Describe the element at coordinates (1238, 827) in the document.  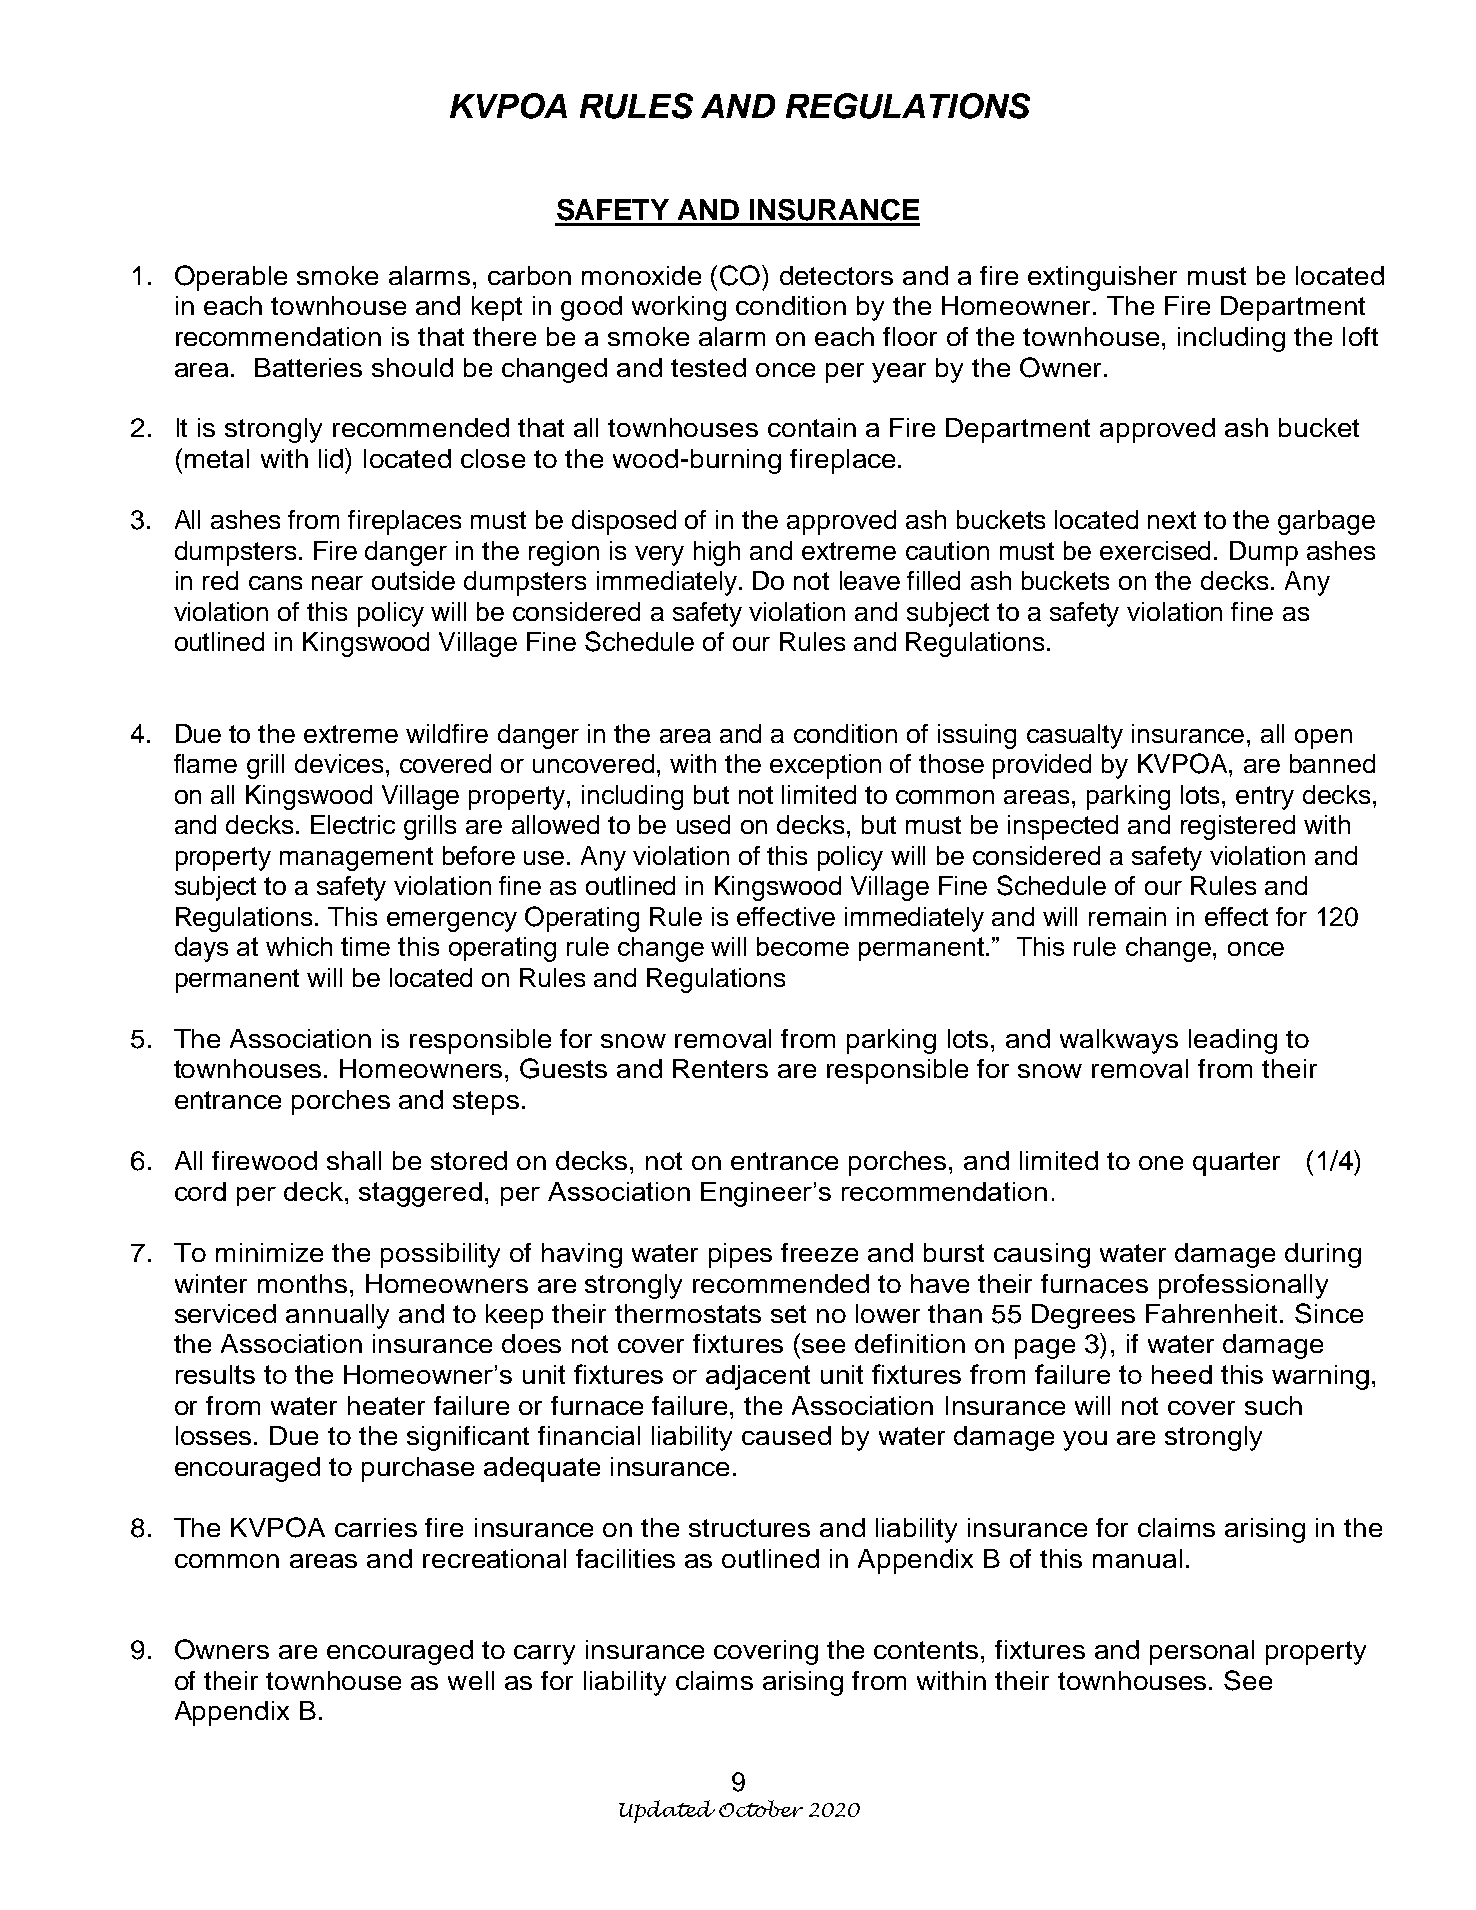
I see `registered` at that location.
